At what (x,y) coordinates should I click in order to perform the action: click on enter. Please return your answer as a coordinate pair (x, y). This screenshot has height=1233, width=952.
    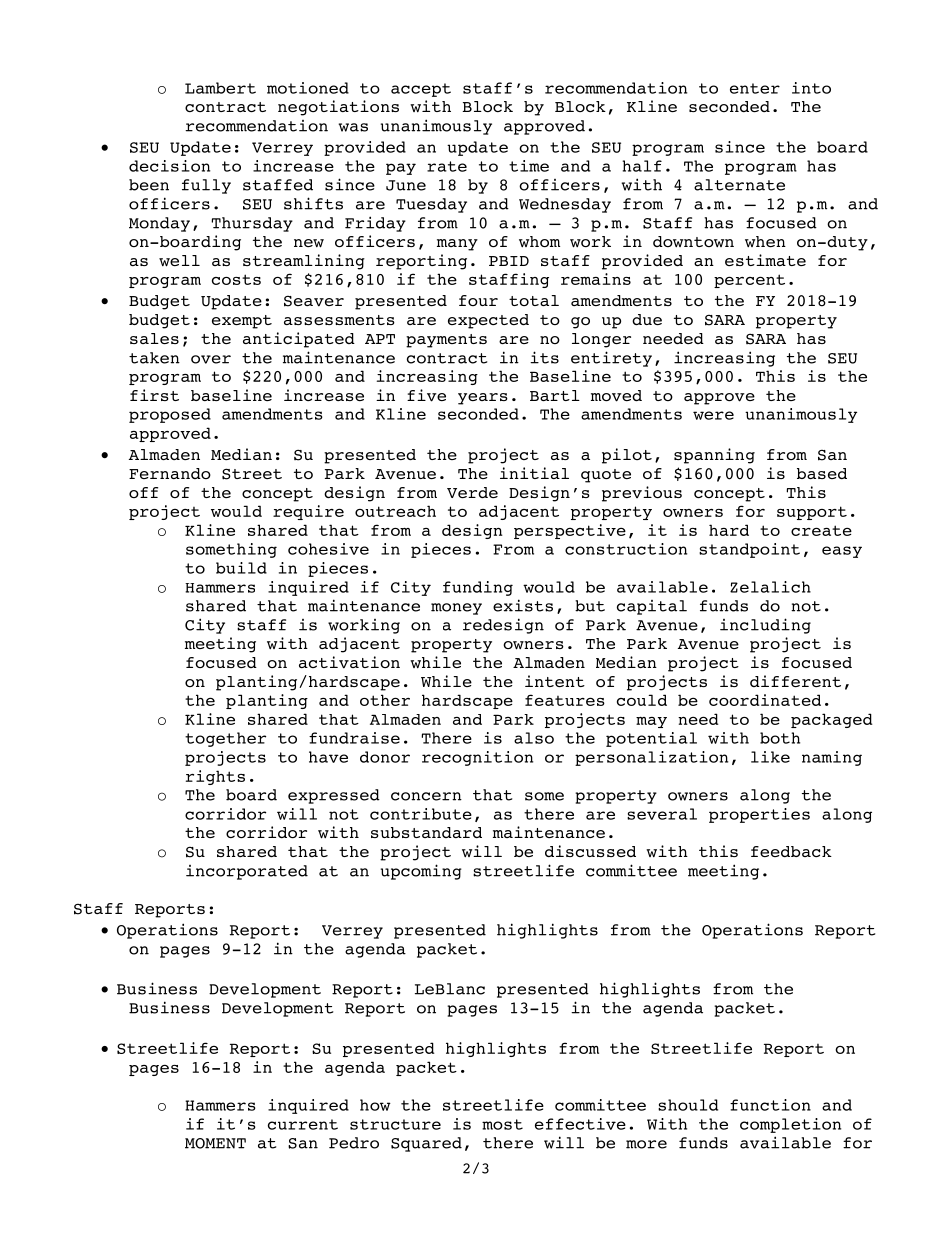
    Looking at the image, I should click on (755, 88).
